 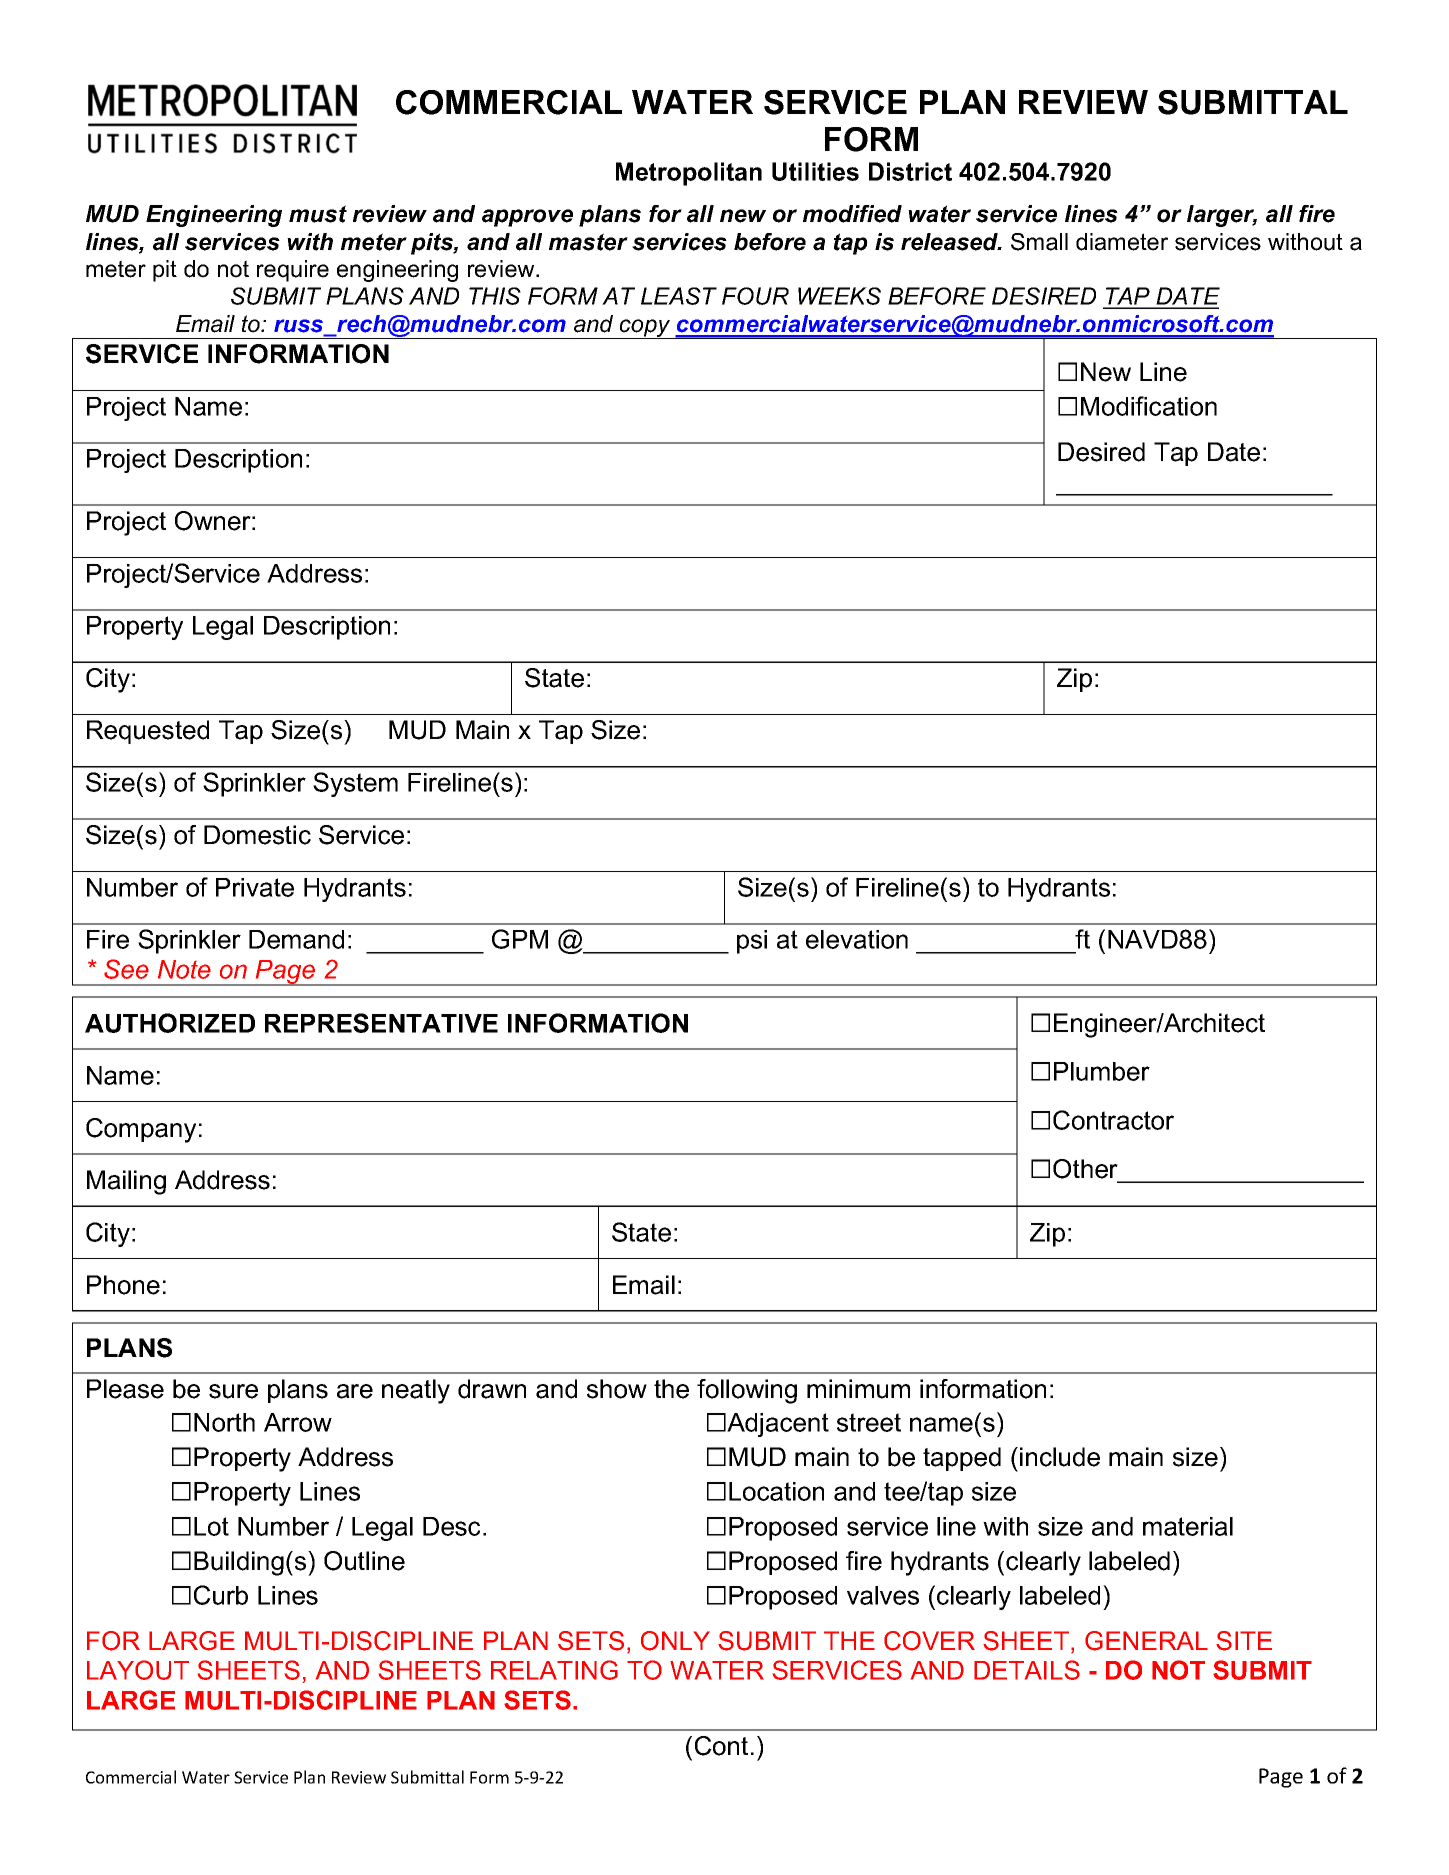 What do you see at coordinates (221, 1595) in the image?
I see `Curb` at bounding box center [221, 1595].
